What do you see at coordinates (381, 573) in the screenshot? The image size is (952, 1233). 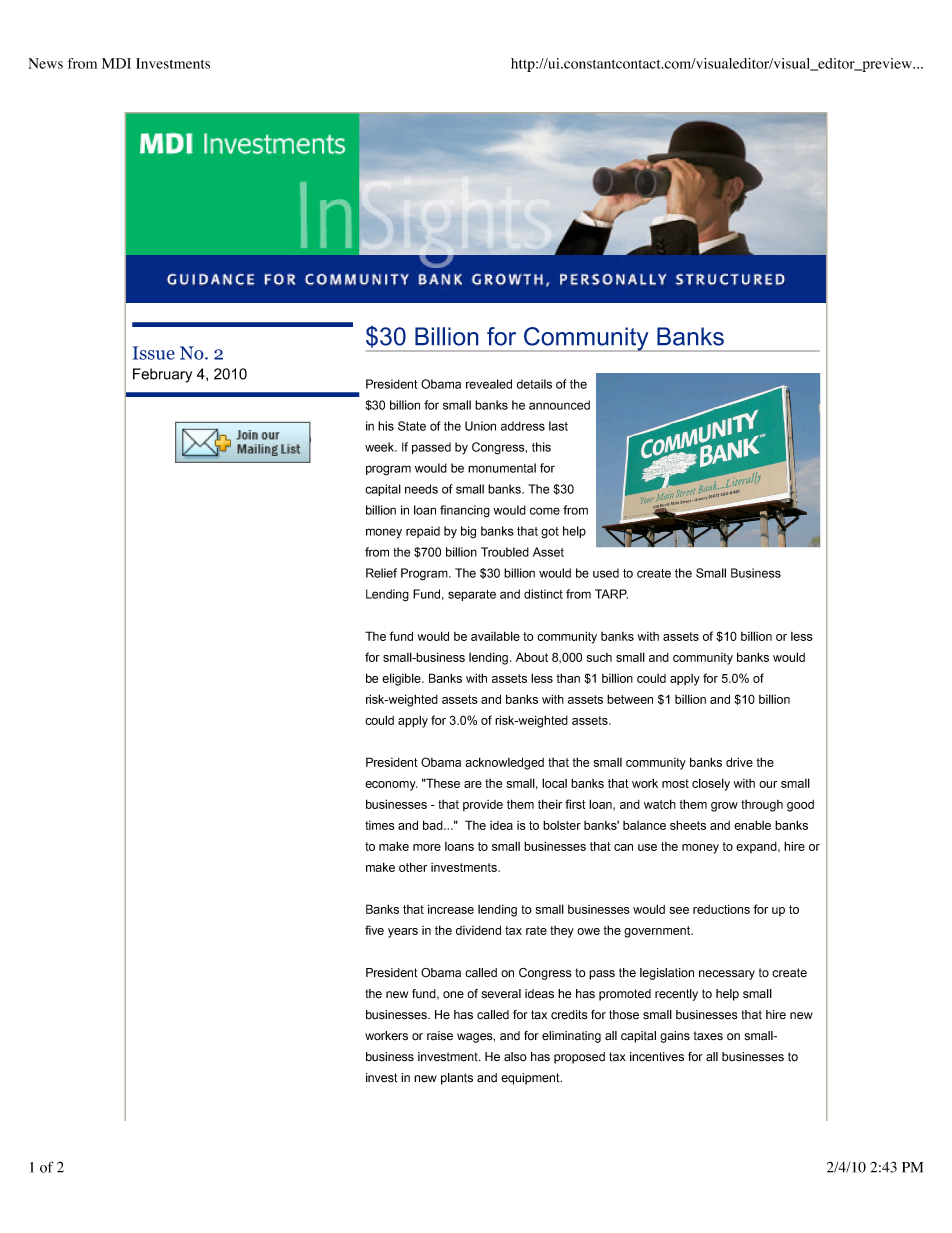 I see `Relief` at bounding box center [381, 573].
